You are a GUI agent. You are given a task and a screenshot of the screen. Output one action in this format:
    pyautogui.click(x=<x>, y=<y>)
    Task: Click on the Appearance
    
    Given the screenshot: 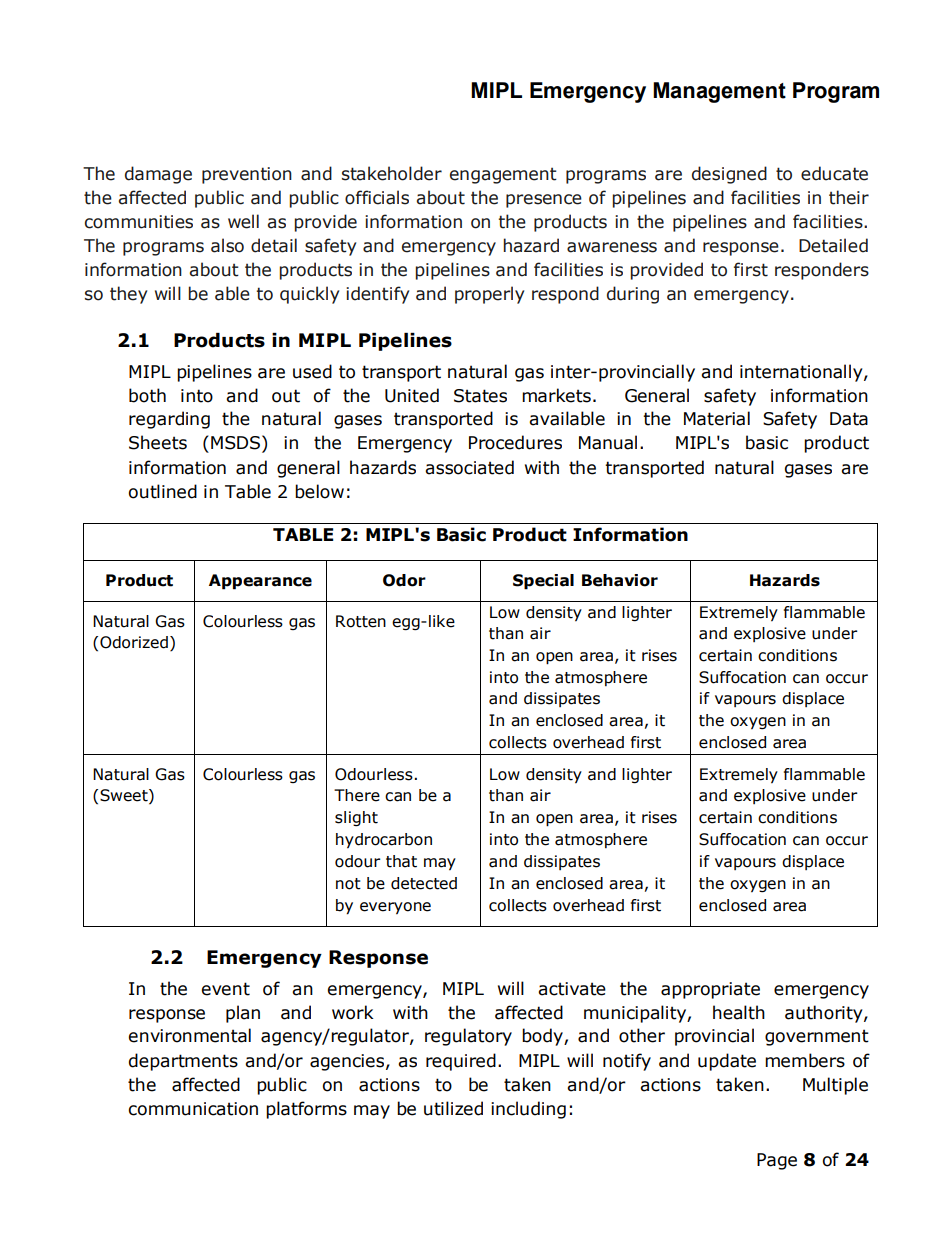 What is the action you would take?
    pyautogui.click(x=260, y=582)
